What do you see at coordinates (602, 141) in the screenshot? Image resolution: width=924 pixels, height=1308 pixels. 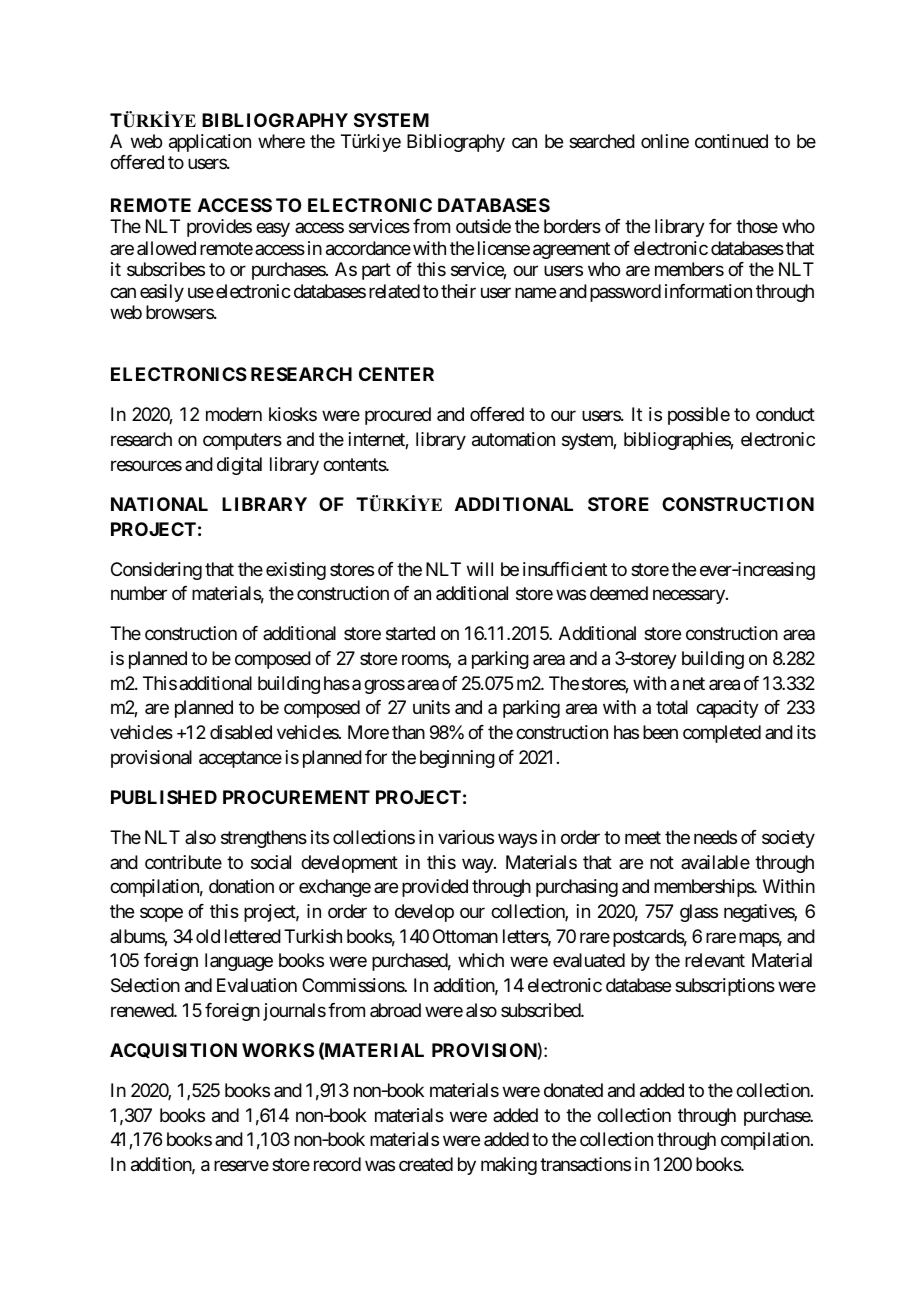 I see `searched` at bounding box center [602, 141].
